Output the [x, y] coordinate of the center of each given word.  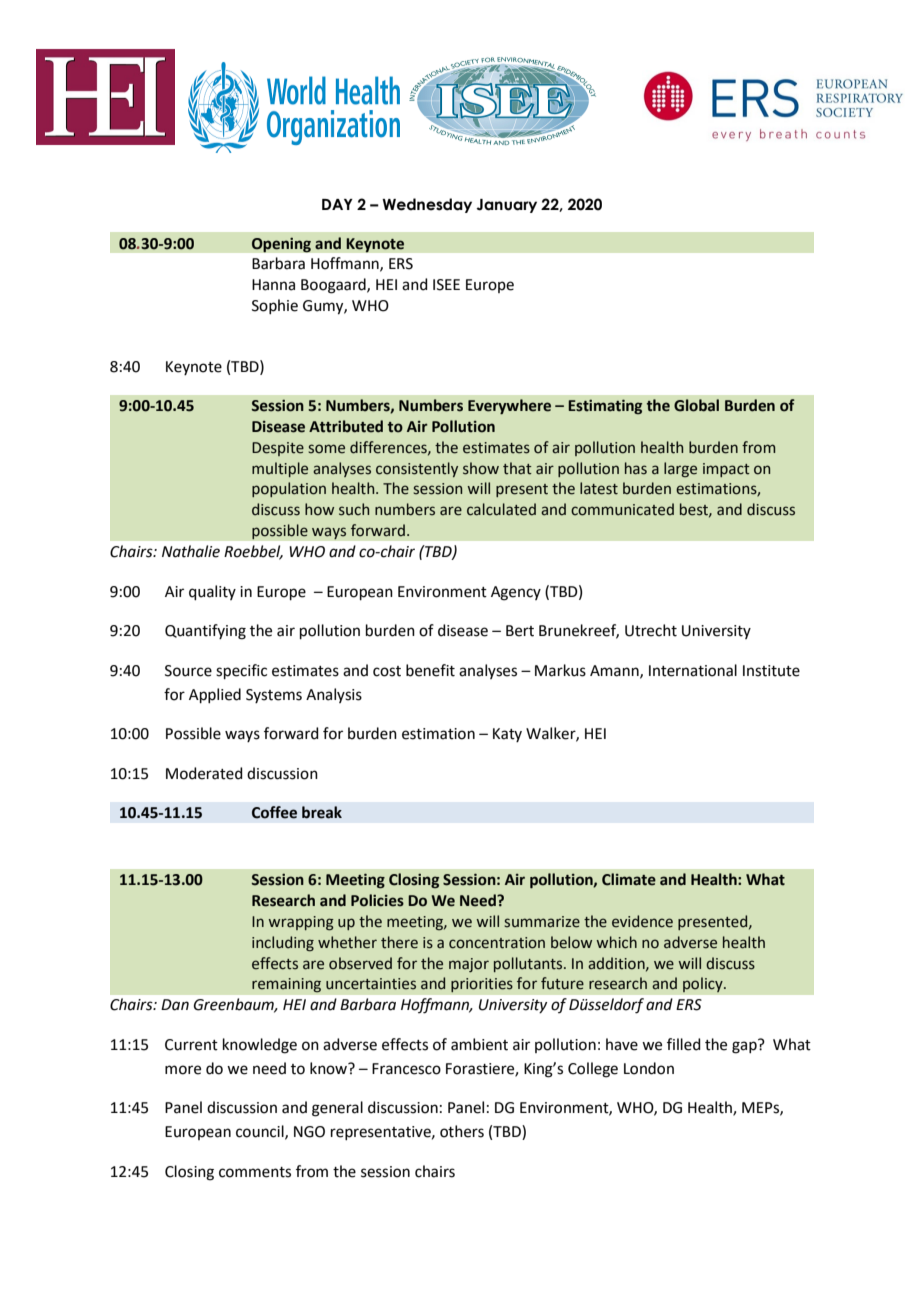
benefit [430, 670]
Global [696, 405]
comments [255, 1172]
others [462, 1131]
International [693, 670]
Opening [281, 245]
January [506, 206]
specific [241, 671]
